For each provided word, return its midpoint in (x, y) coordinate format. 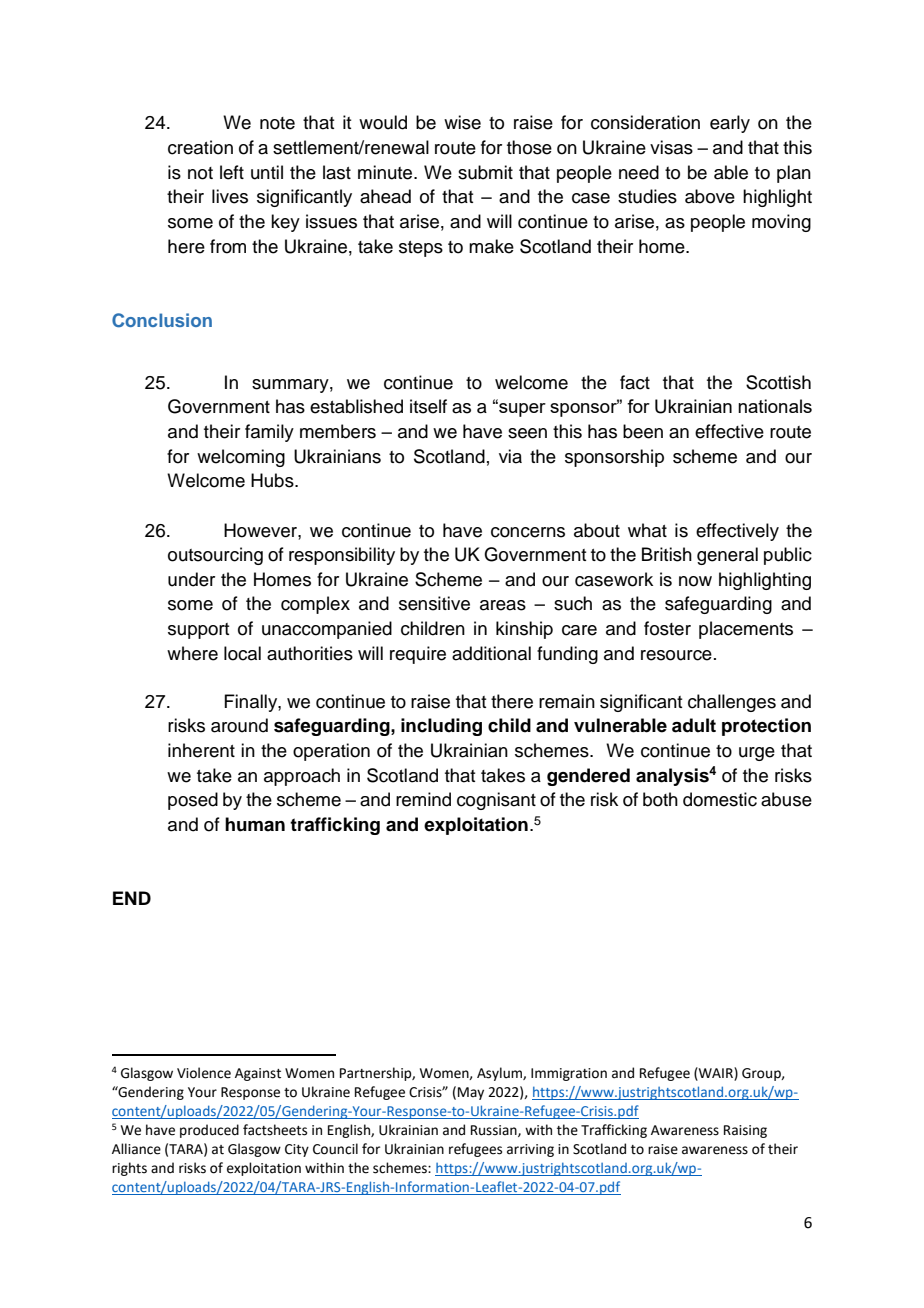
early (730, 124)
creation (200, 147)
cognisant (496, 801)
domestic (720, 799)
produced (209, 1131)
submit (485, 172)
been (643, 431)
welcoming (241, 458)
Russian (495, 1131)
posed (193, 801)
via (510, 456)
